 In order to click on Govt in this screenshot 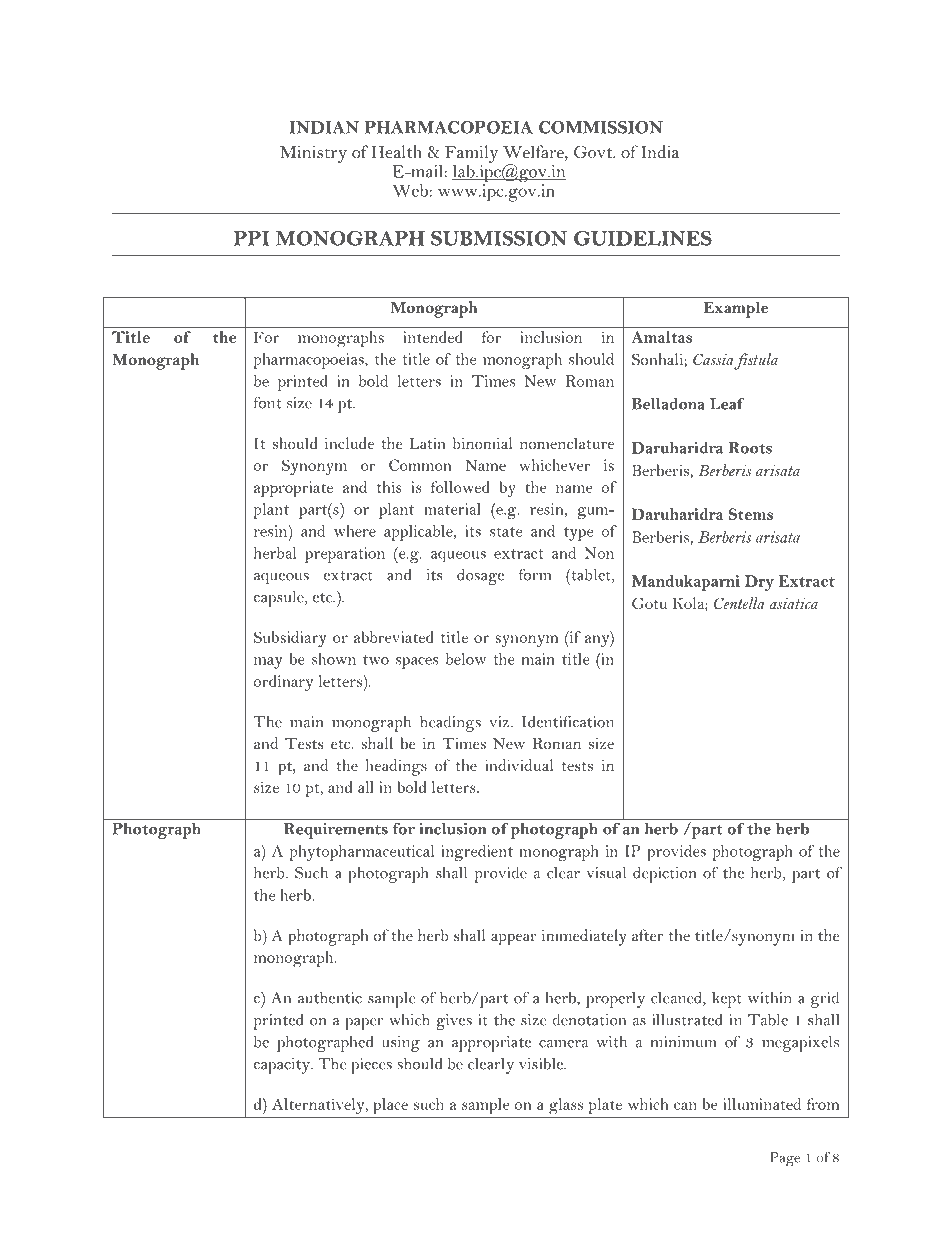, I will do `click(594, 152)`.
